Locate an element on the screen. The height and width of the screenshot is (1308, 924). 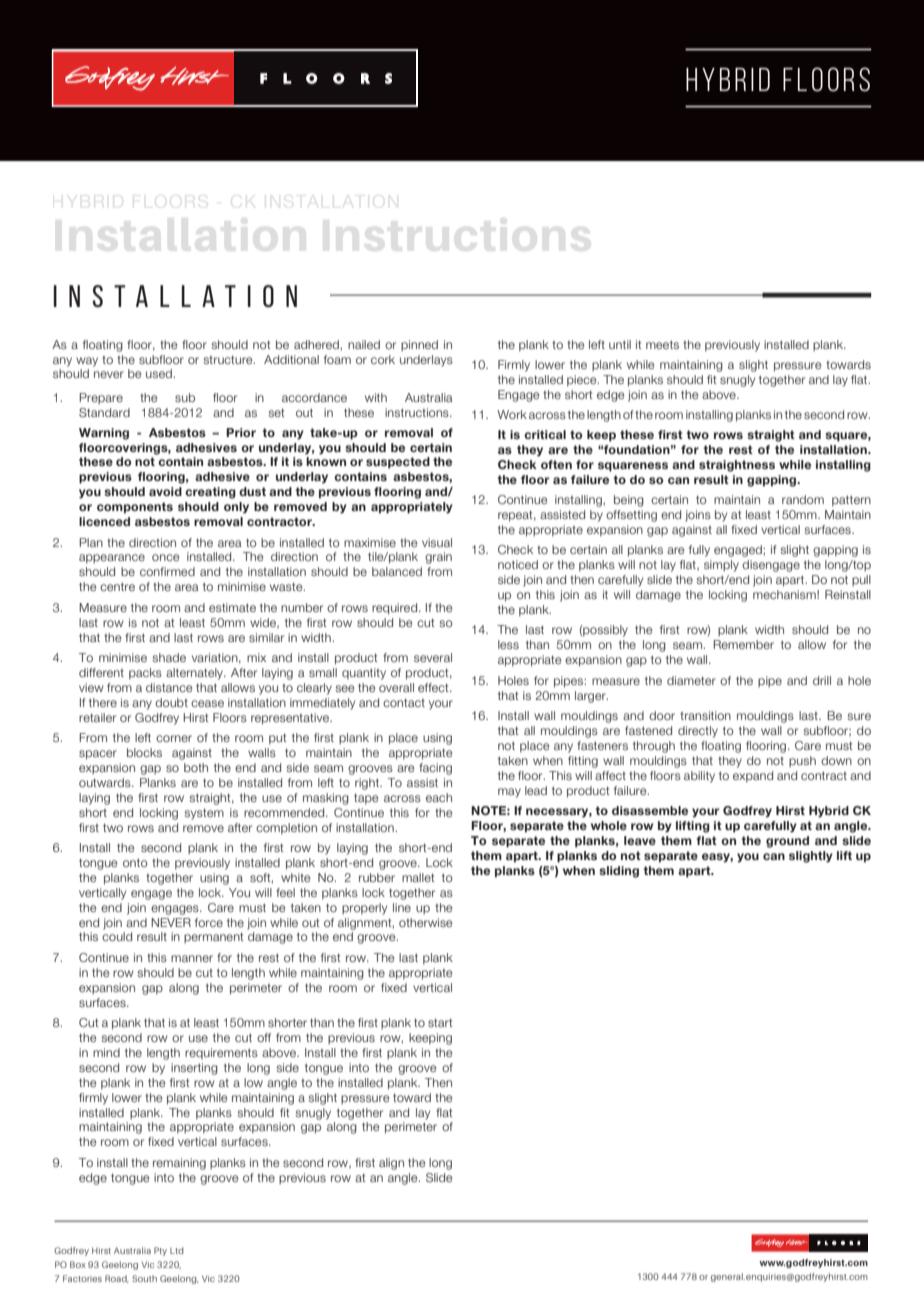
otherwise is located at coordinates (426, 922).
